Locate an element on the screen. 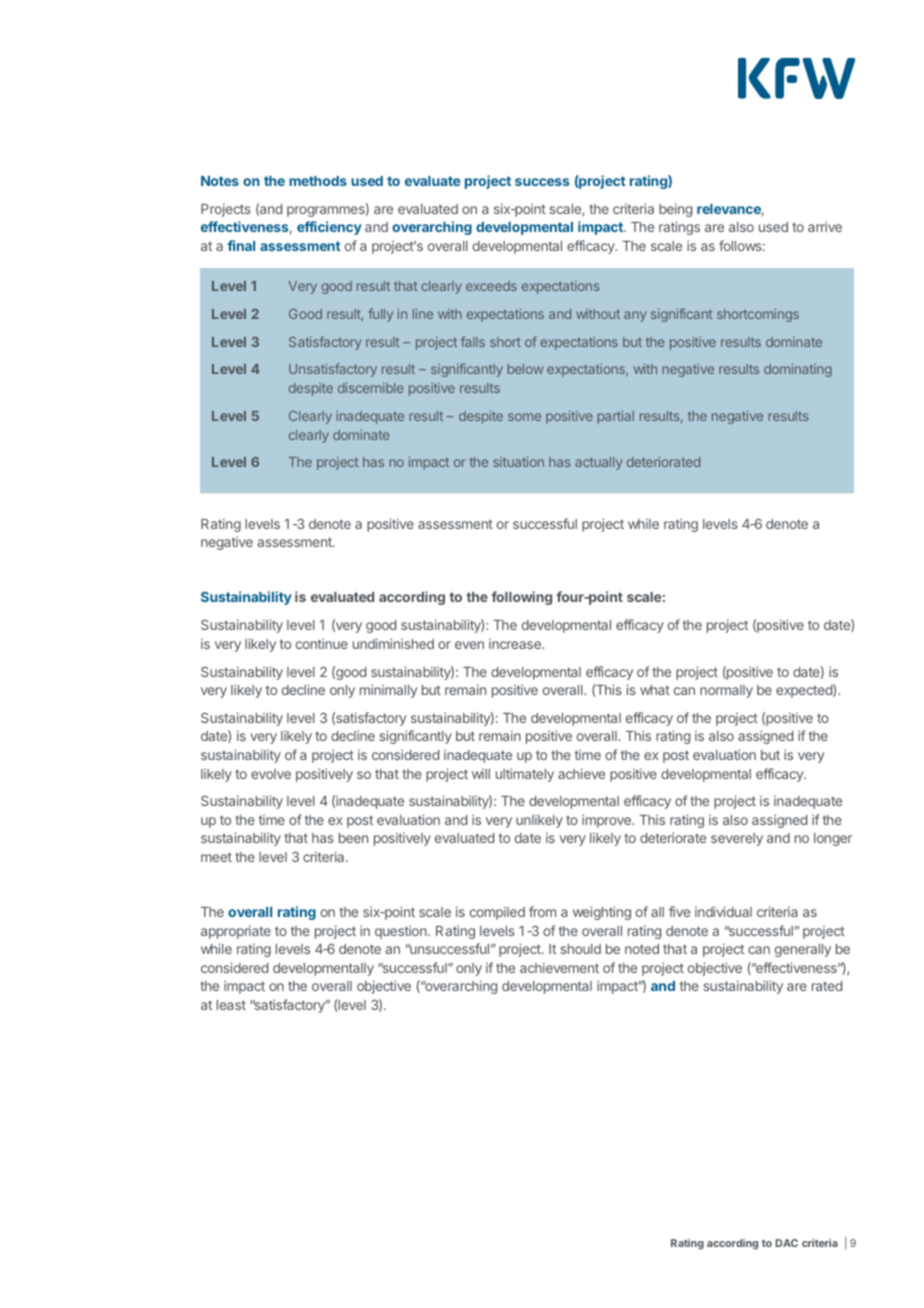 This screenshot has width=924, height=1308. meet is located at coordinates (216, 857).
